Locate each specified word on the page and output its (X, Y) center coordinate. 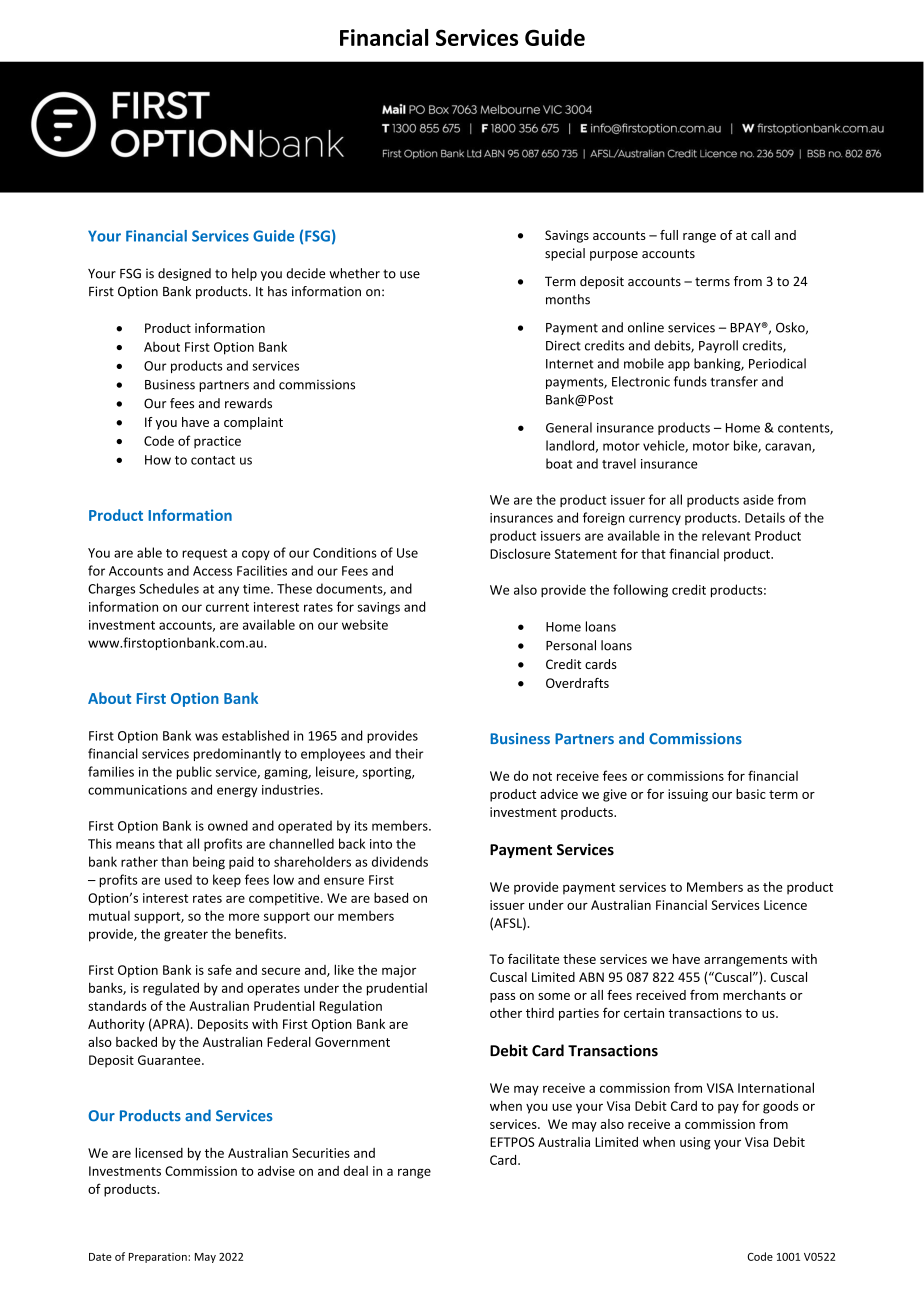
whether (354, 273)
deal (356, 1171)
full (669, 235)
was (206, 737)
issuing (688, 795)
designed (184, 274)
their (409, 753)
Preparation (159, 1258)
